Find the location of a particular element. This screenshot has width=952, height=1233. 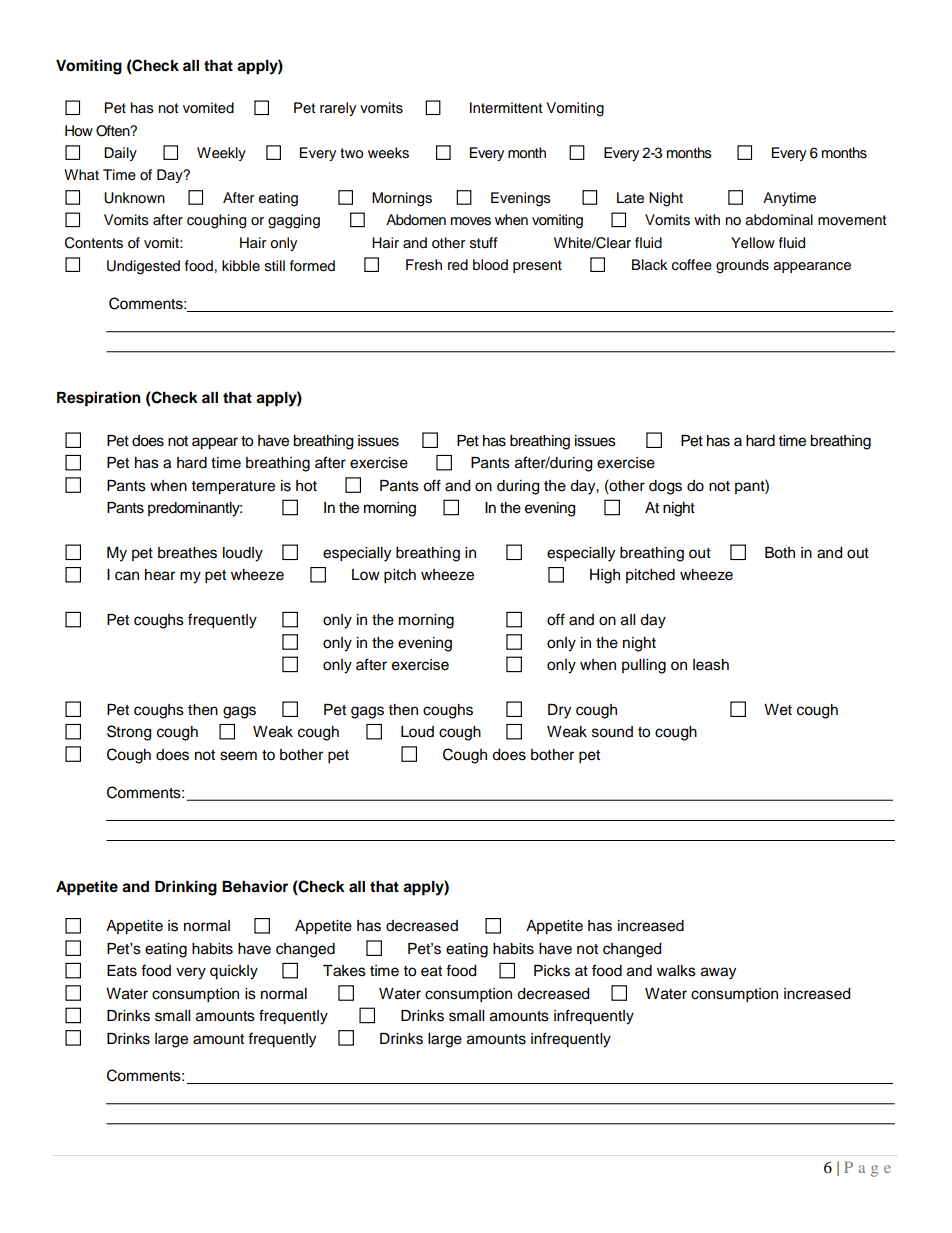

Dry is located at coordinates (559, 711).
